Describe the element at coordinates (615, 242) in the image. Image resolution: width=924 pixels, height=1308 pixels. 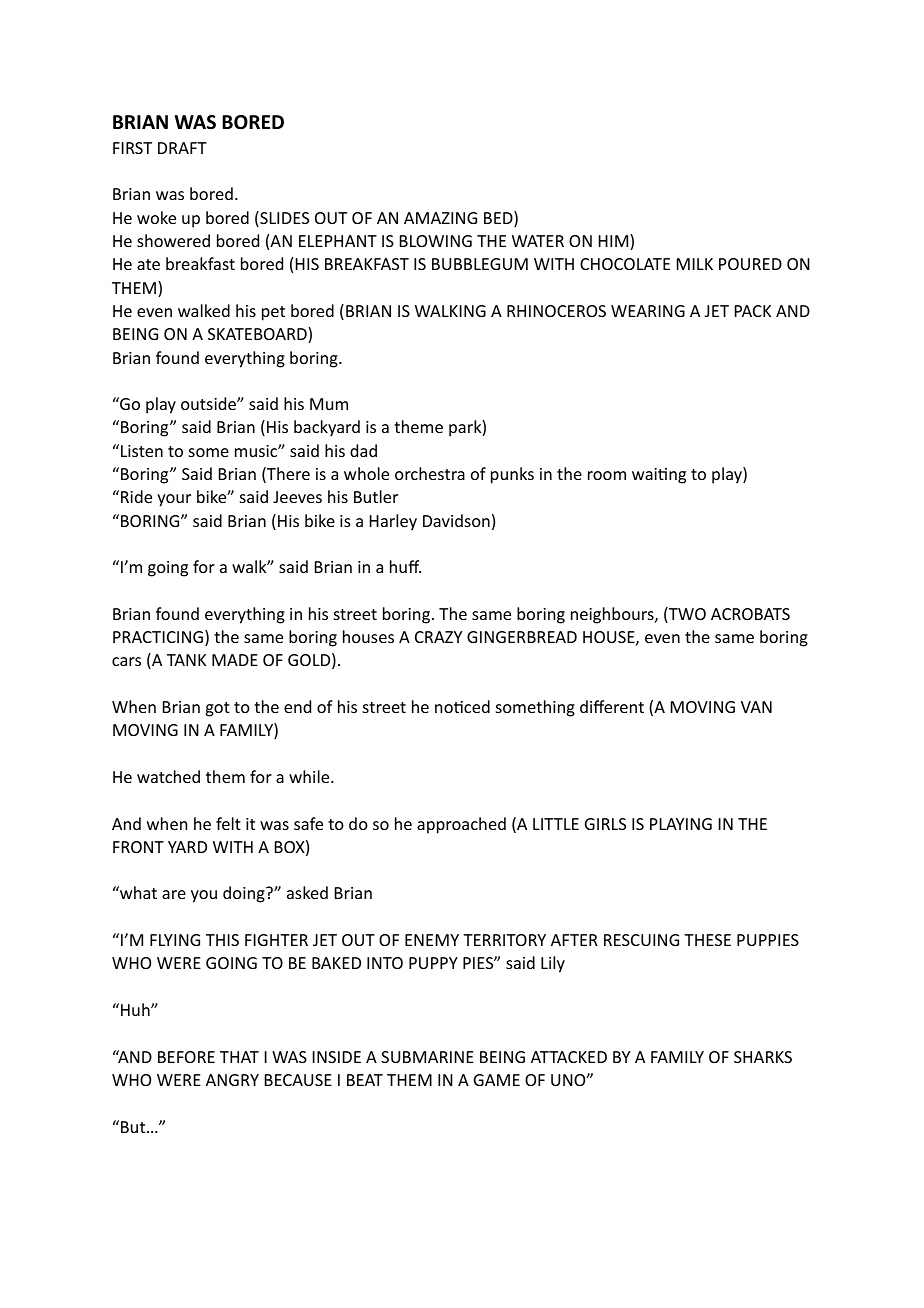
I see `HIM` at that location.
